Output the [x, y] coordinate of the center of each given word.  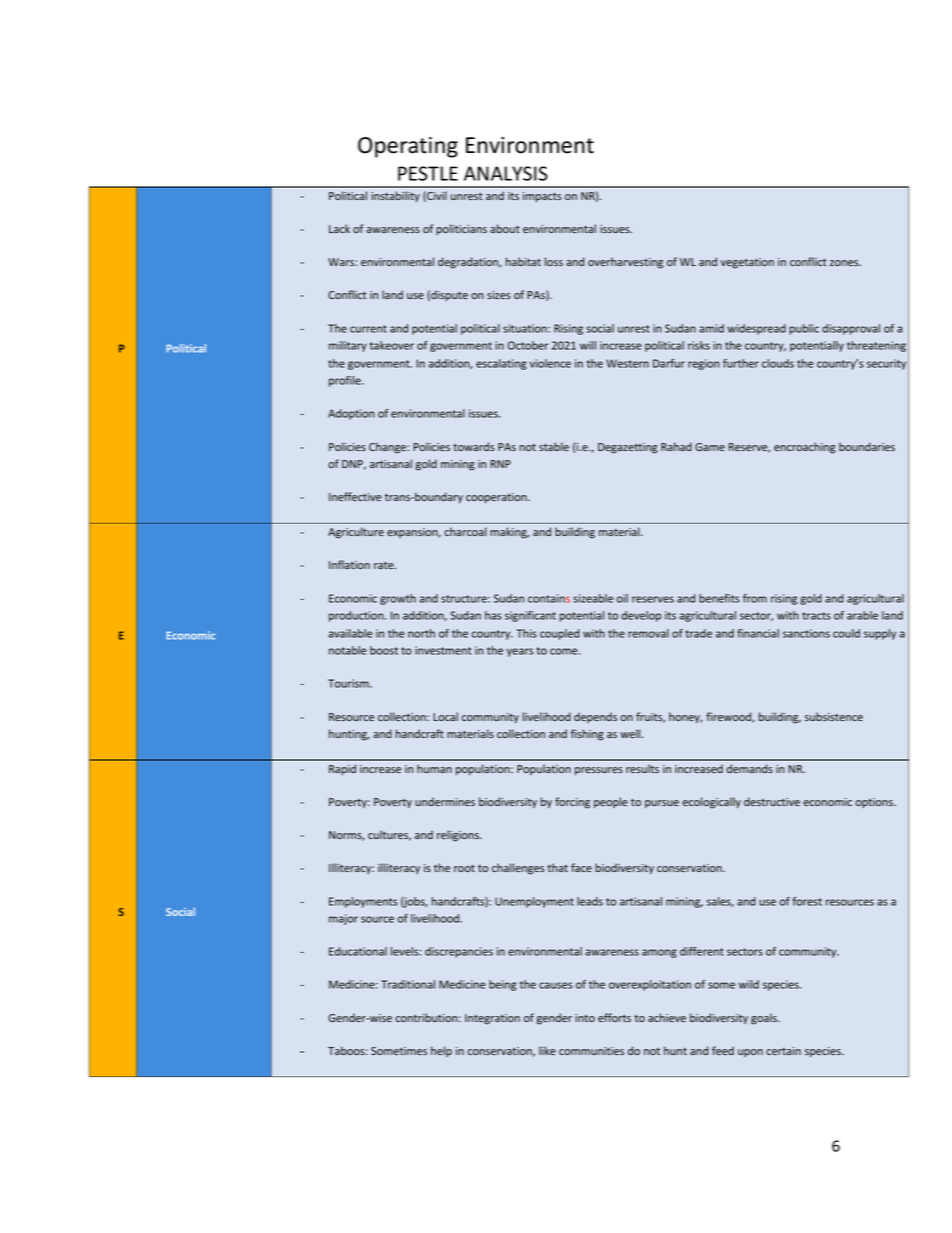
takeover [392, 345]
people [611, 802]
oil [622, 598]
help [441, 1051]
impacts [542, 197]
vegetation [747, 263]
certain [783, 1051]
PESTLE [428, 173]
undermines [445, 801]
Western [627, 363]
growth [398, 599]
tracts [816, 616]
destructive [772, 801]
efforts [614, 1017]
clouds [778, 363]
